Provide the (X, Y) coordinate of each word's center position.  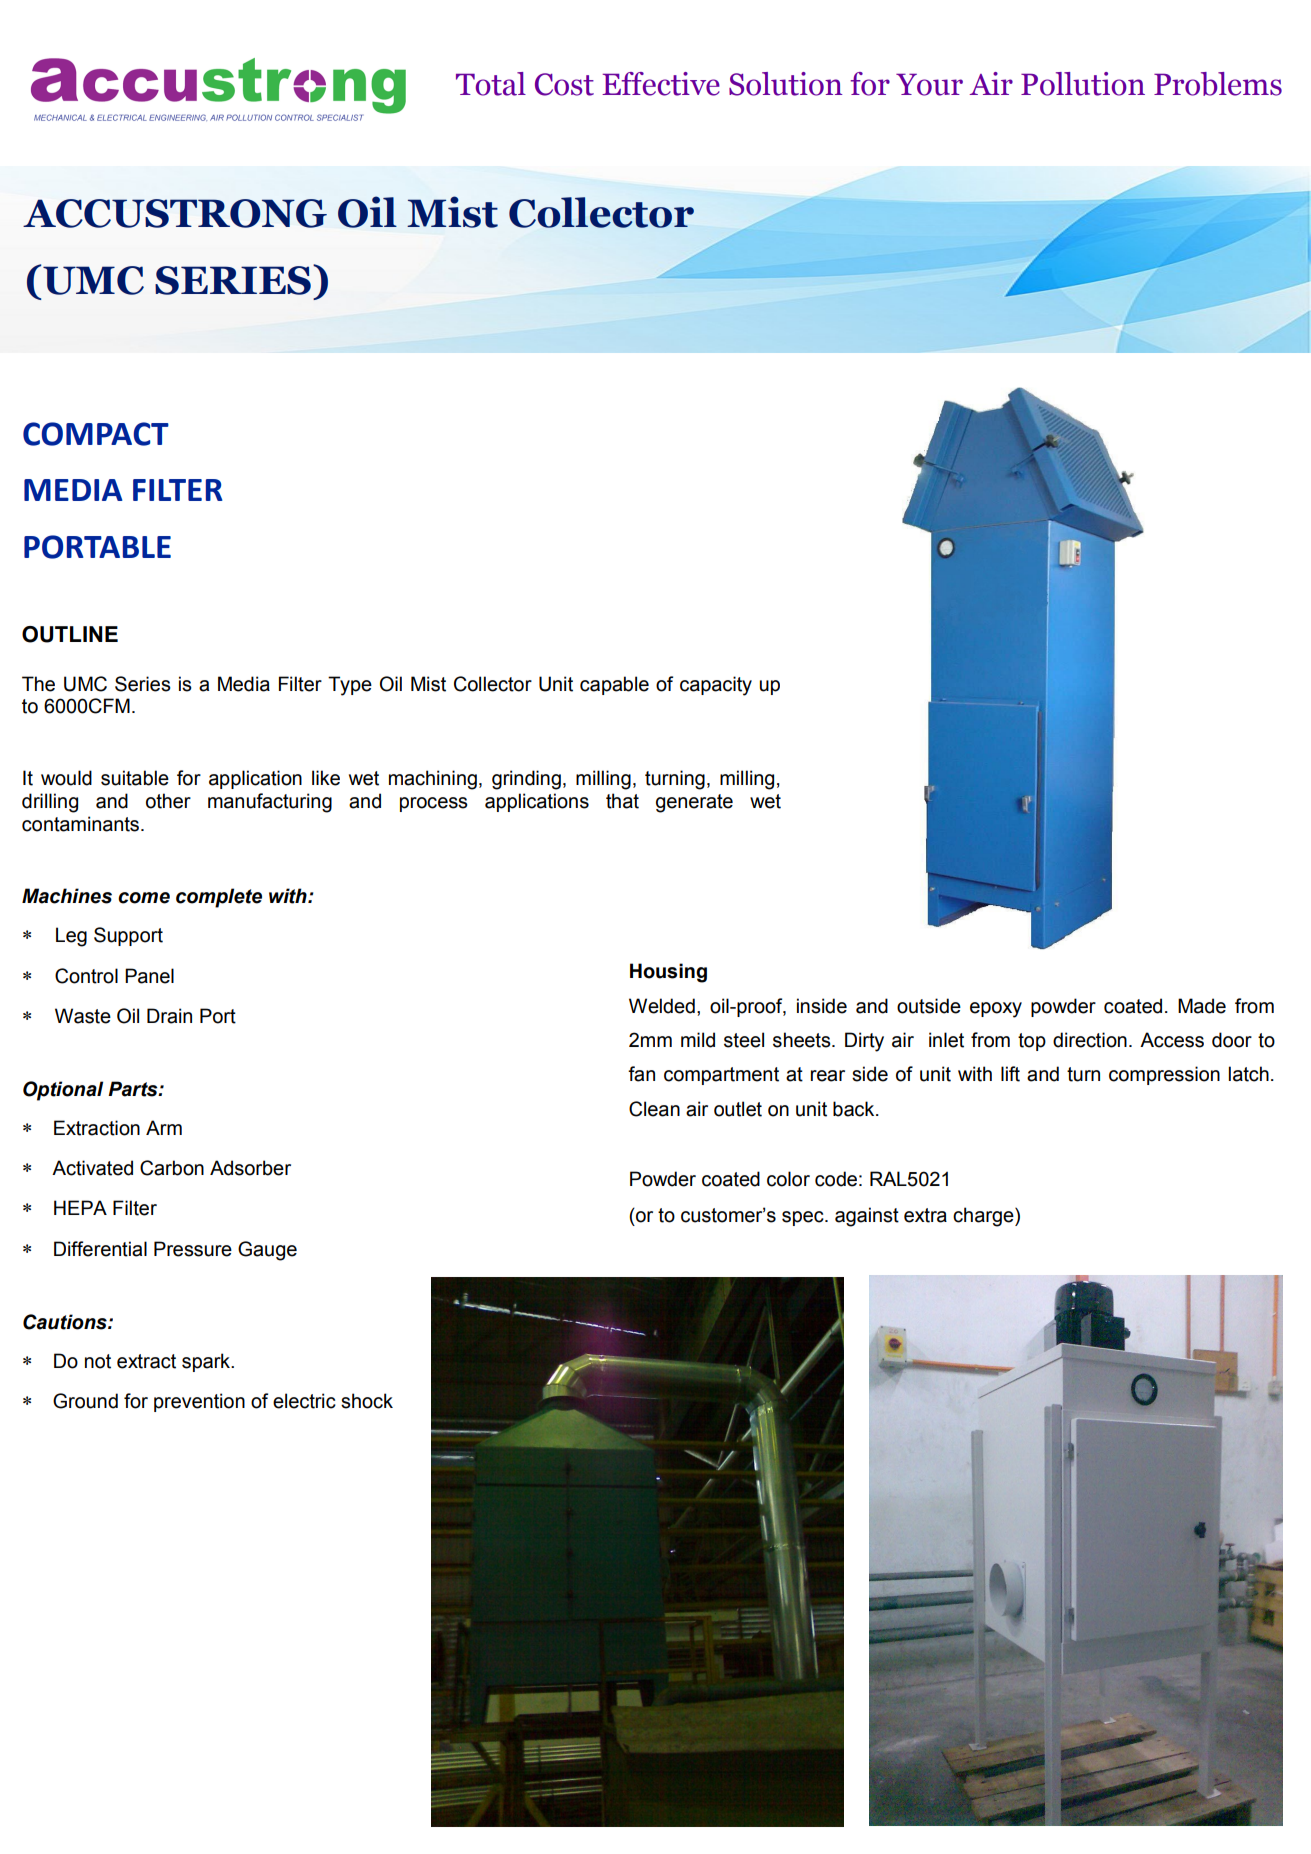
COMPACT (96, 434)
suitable (135, 778)
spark (207, 1362)
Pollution (1083, 84)
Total (491, 84)
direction (1090, 1040)
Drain (169, 1016)
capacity (716, 686)
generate (694, 803)
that (622, 801)
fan (641, 1074)
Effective (661, 84)
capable (614, 685)
